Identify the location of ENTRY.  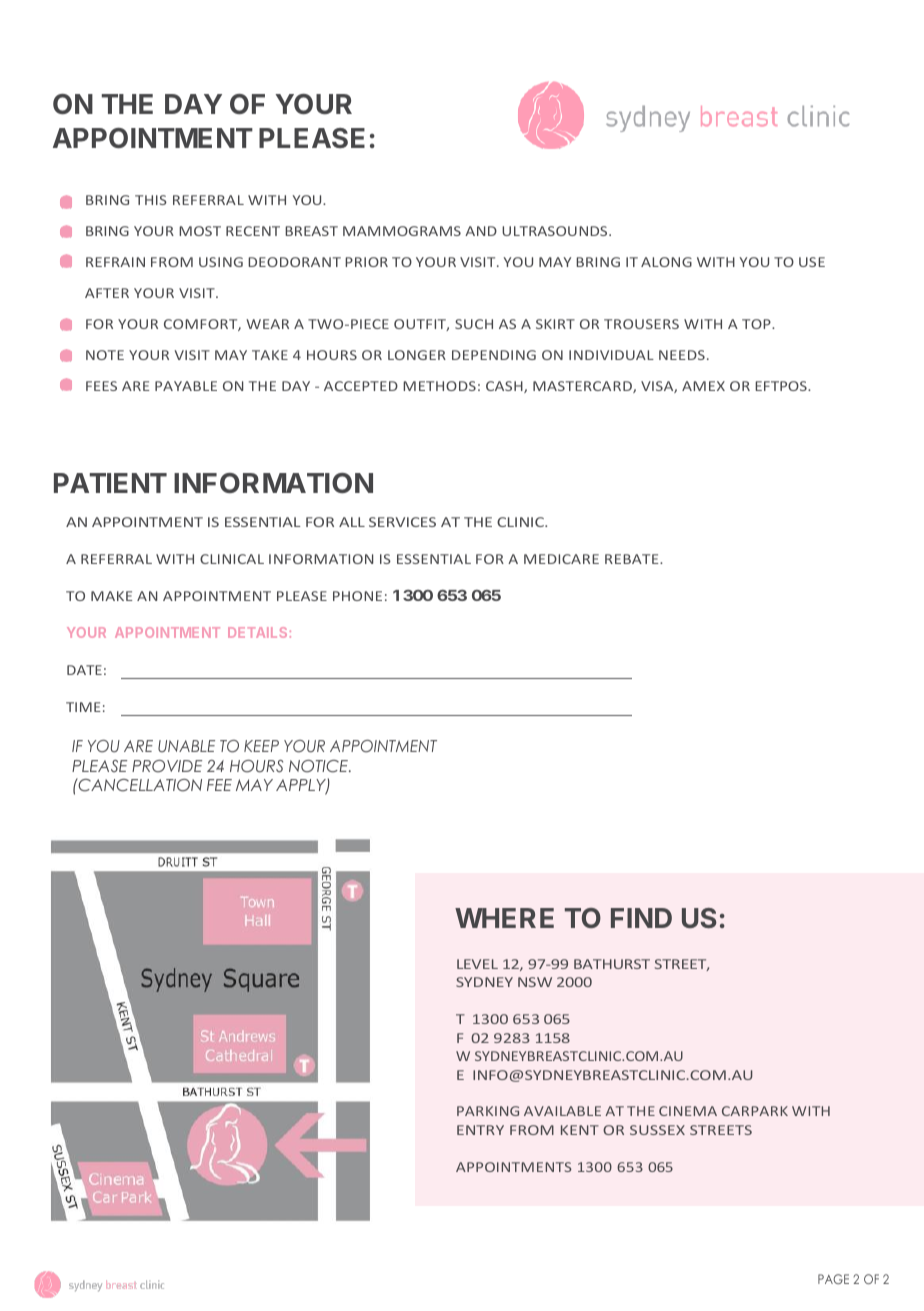
(480, 1130).
